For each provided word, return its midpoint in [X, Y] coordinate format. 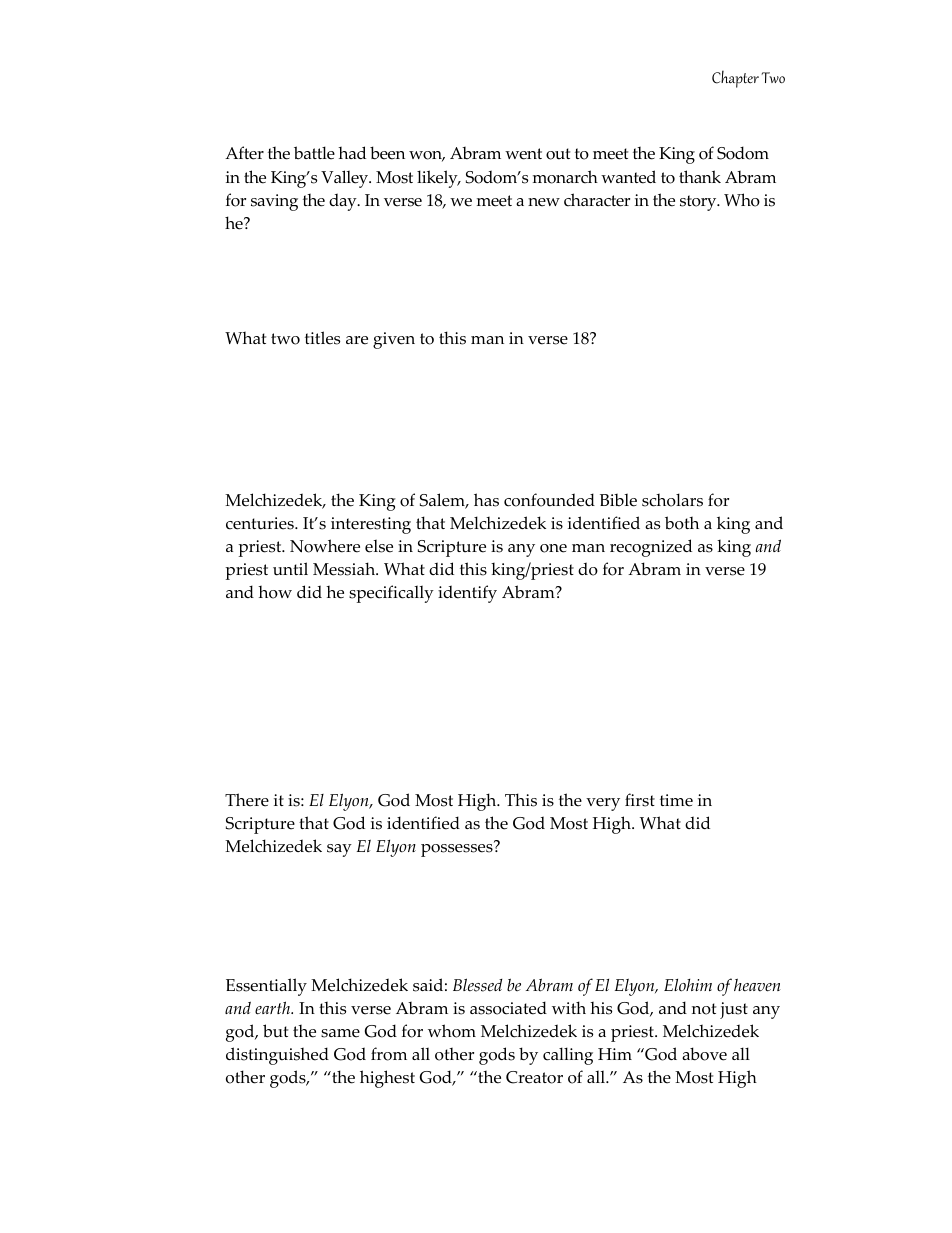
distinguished [277, 1056]
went [523, 154]
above [704, 1054]
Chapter [735, 79]
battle [314, 153]
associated [508, 1008]
